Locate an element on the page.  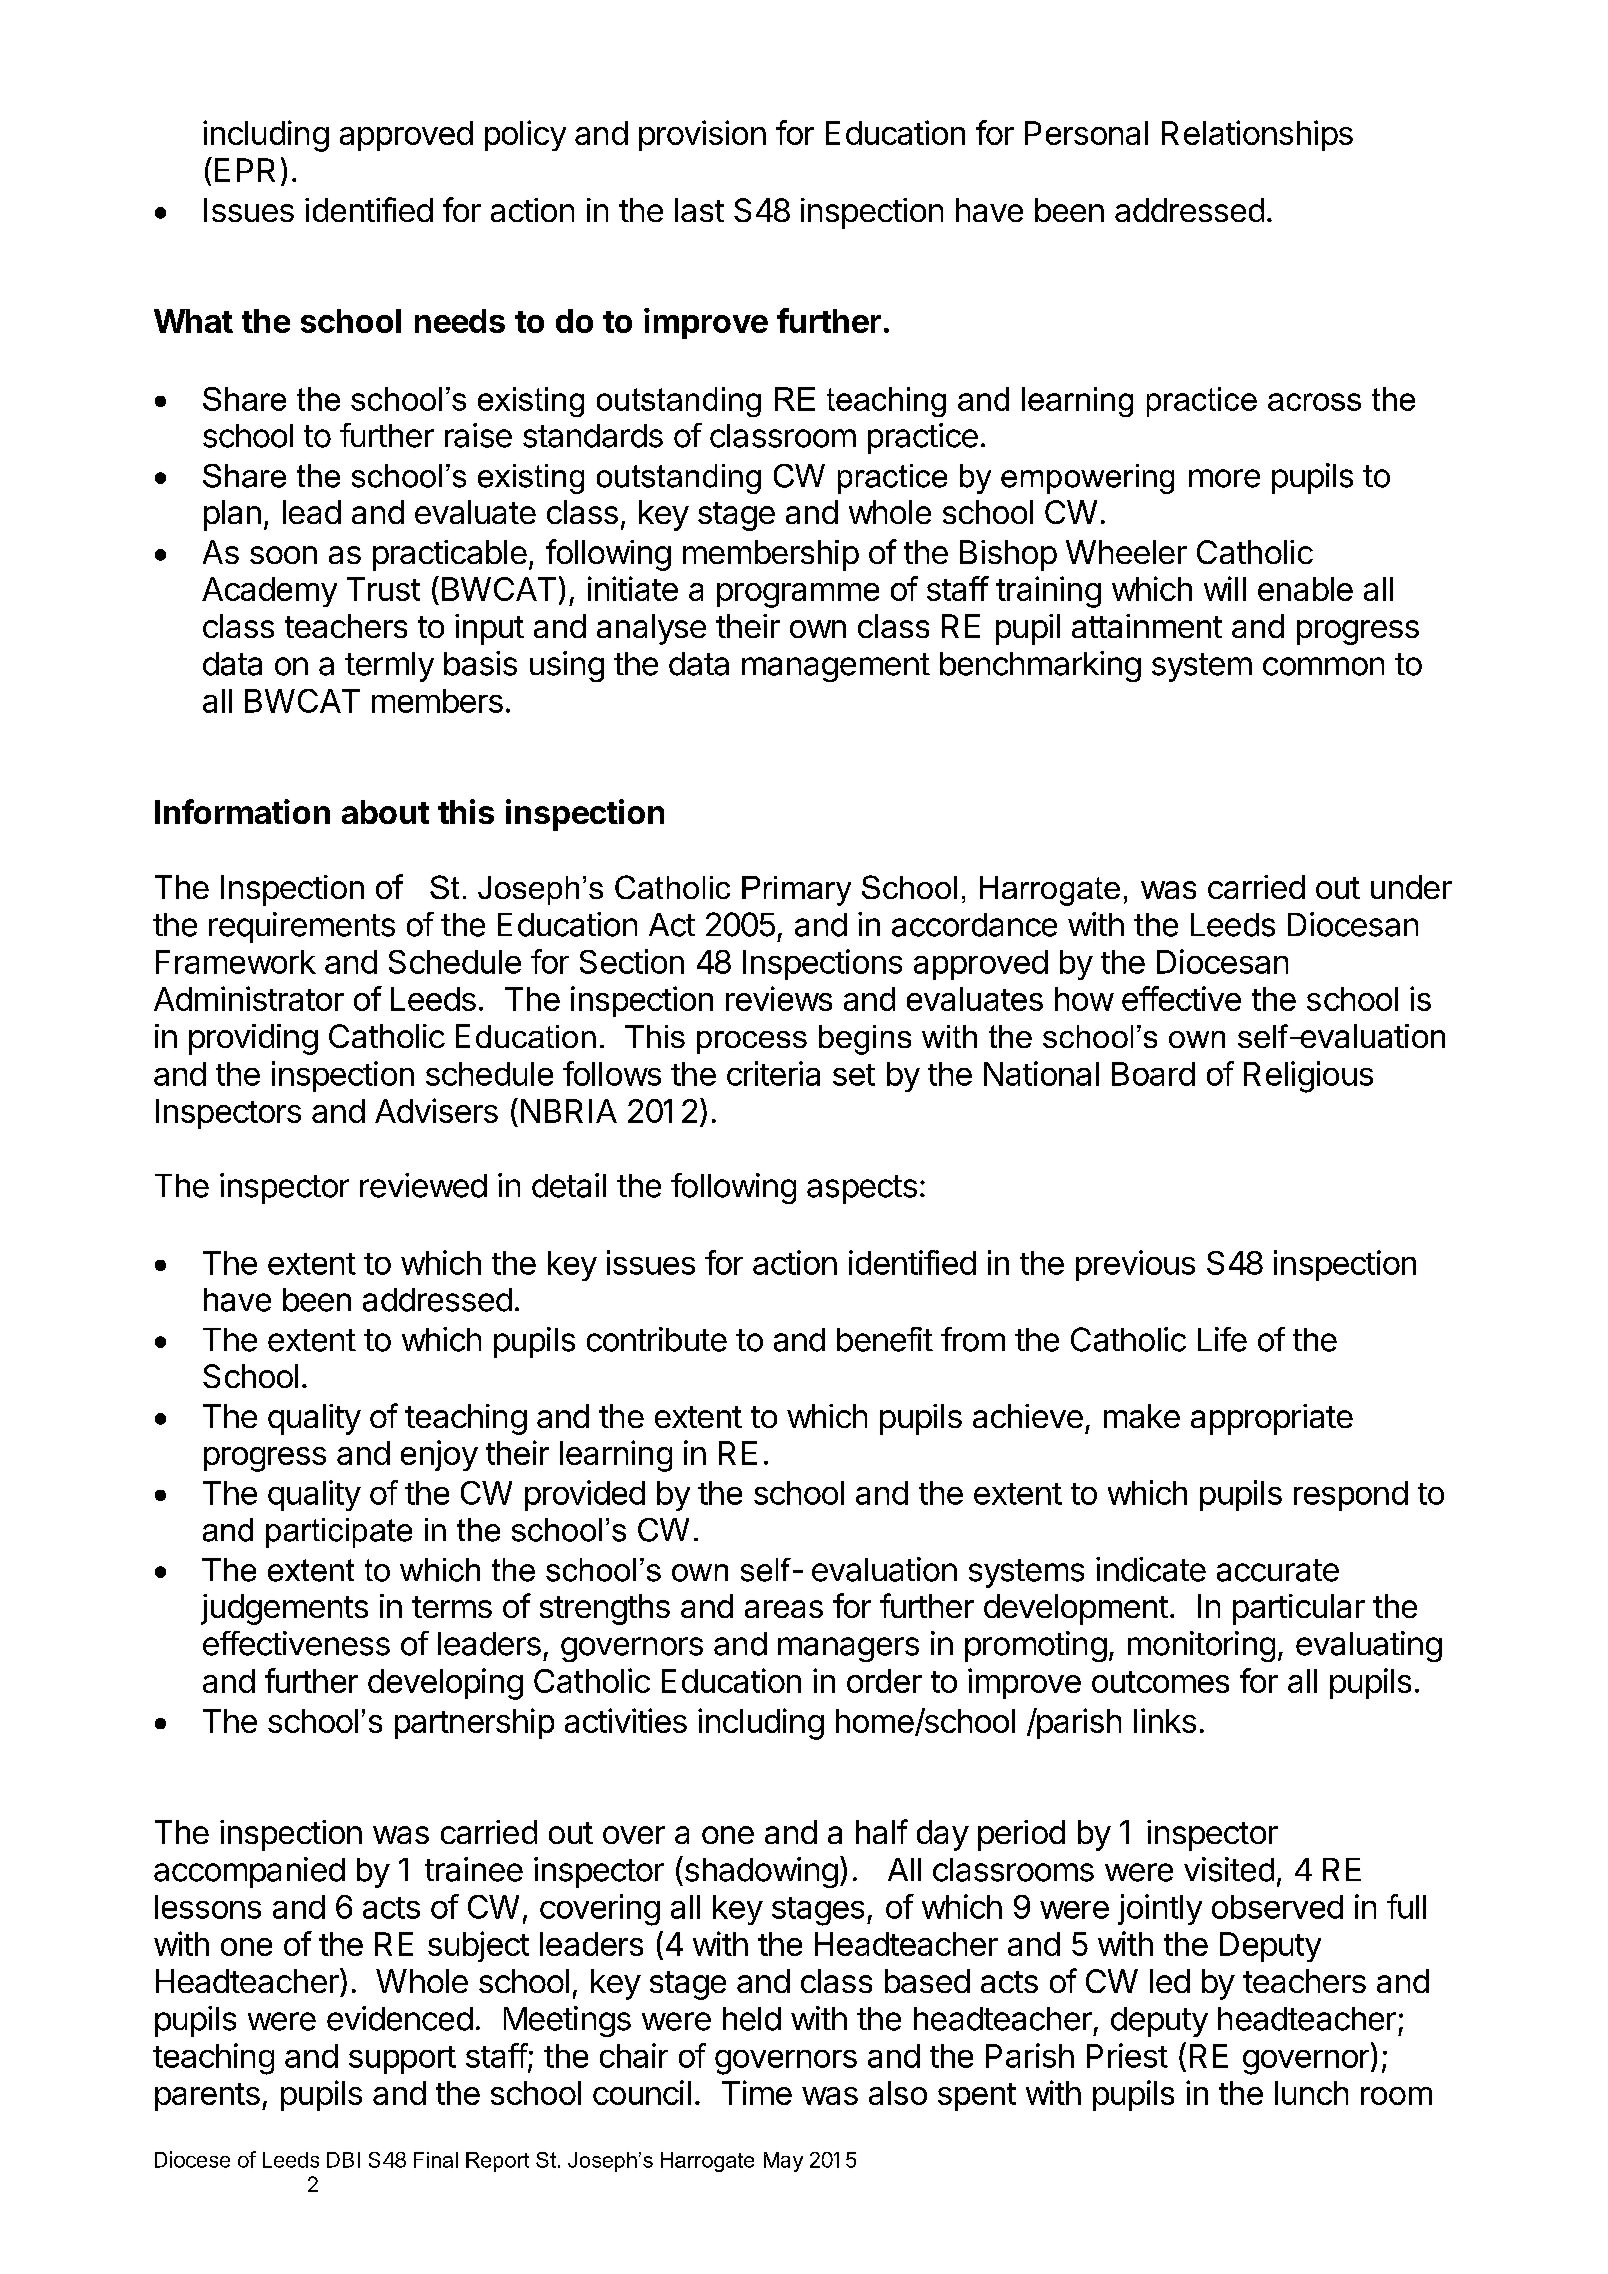
Relationships is located at coordinates (1257, 135).
